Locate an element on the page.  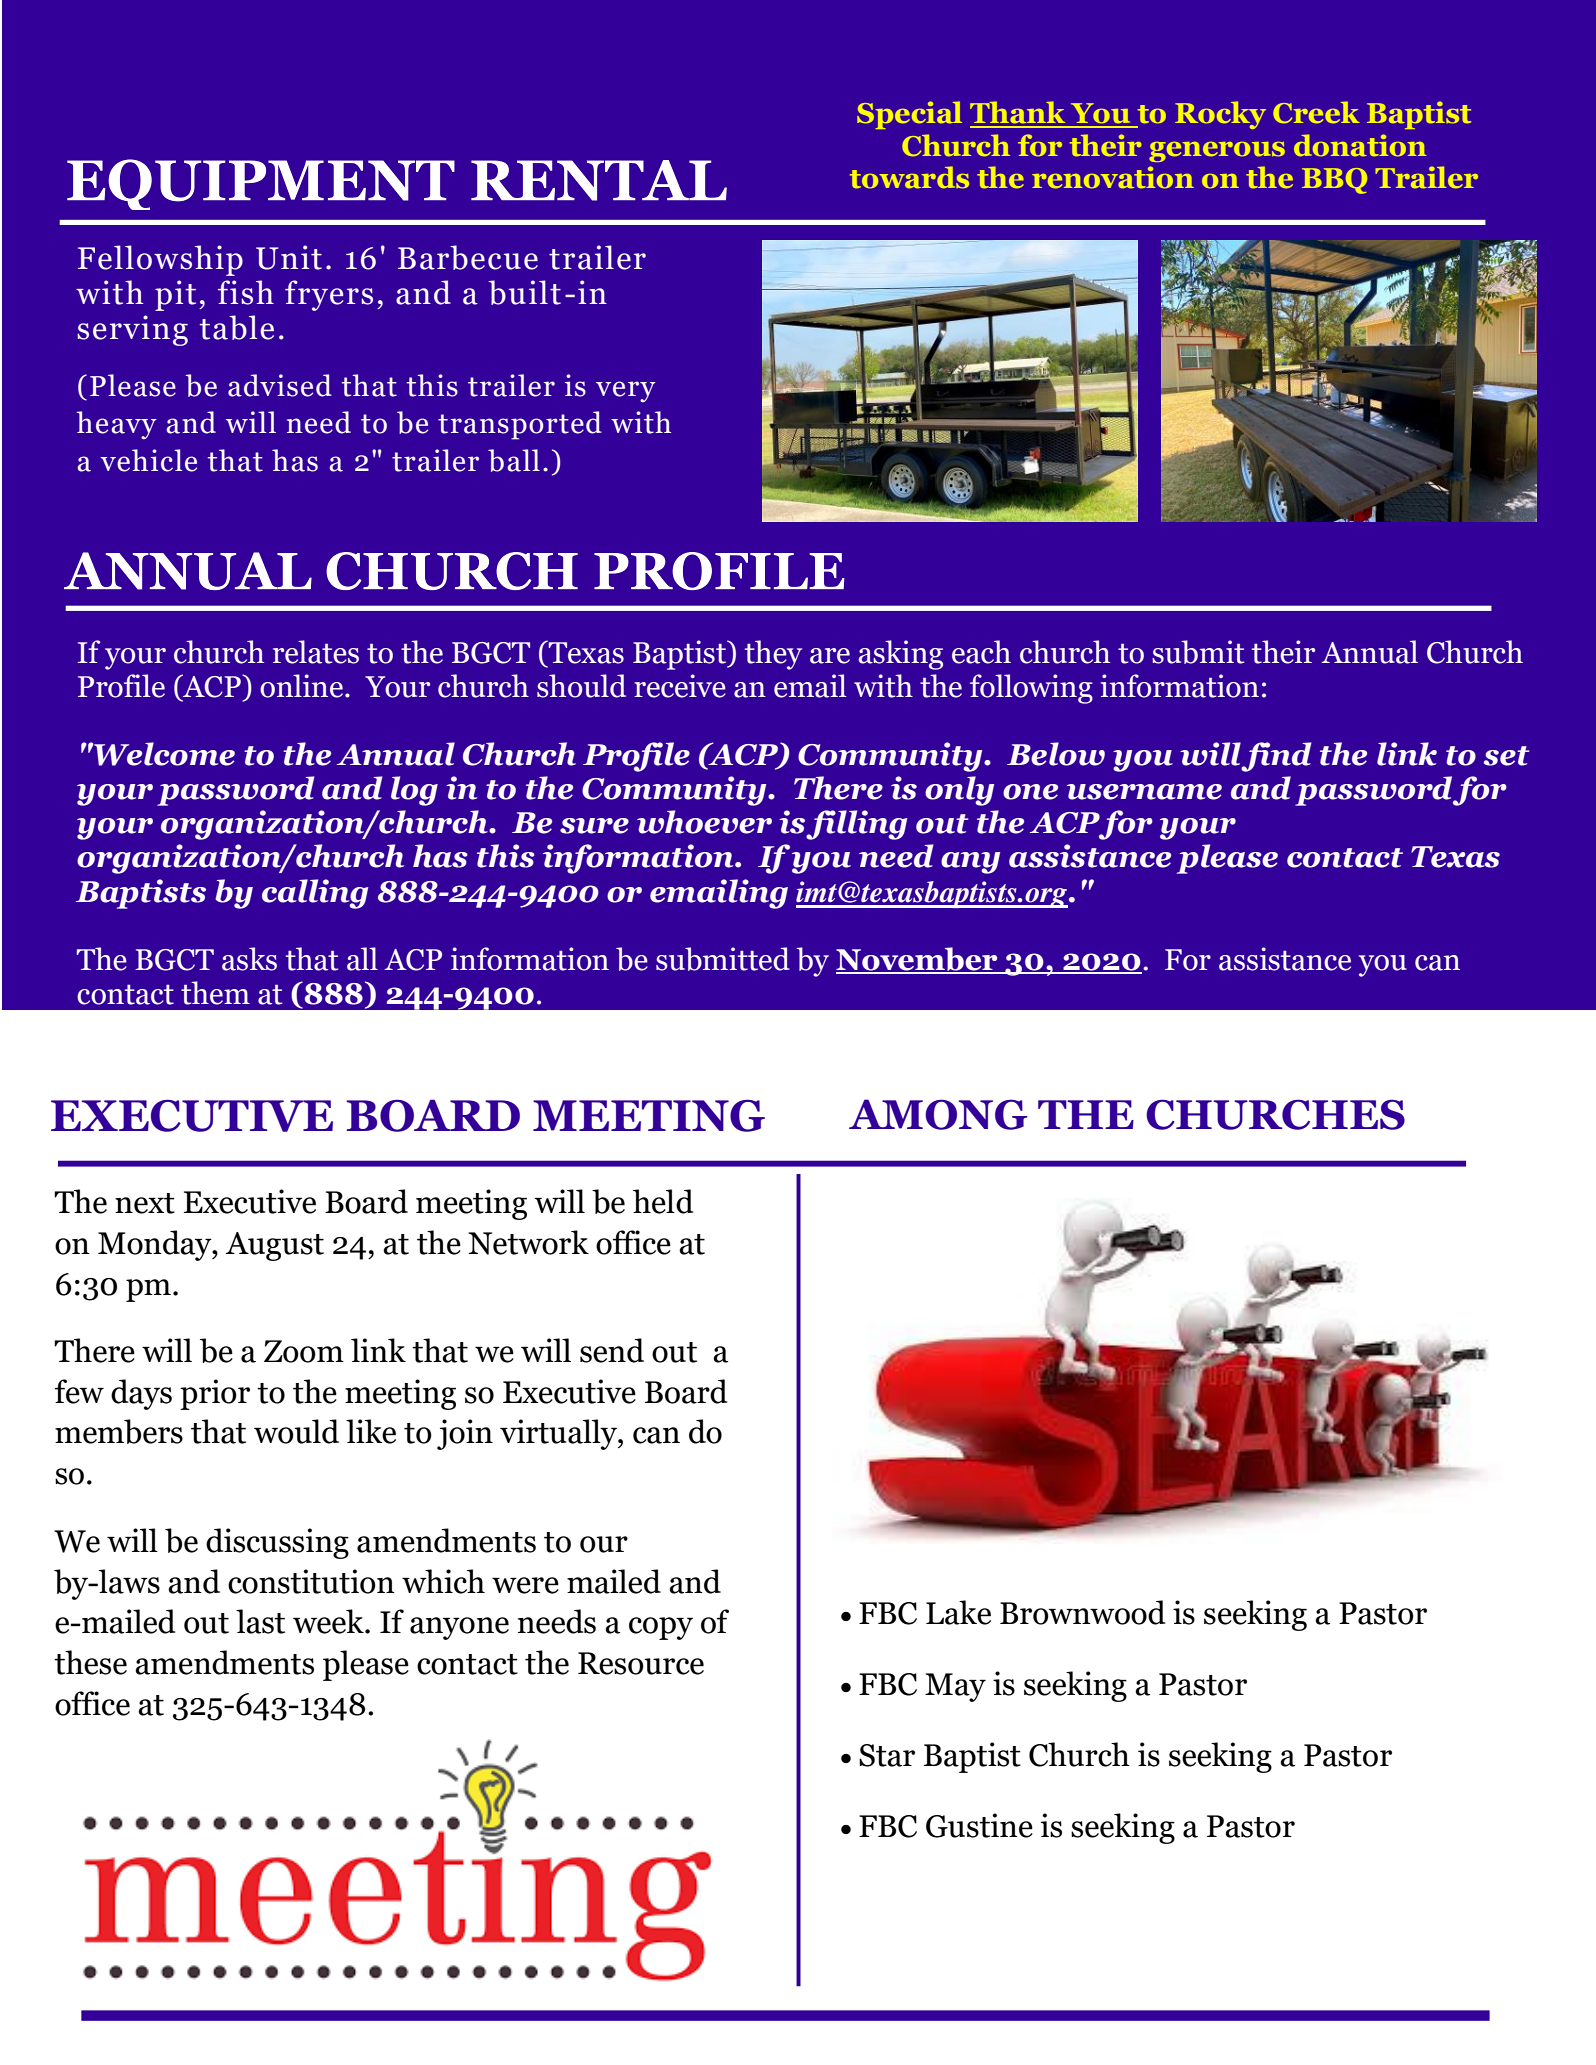
May is located at coordinates (955, 1687).
